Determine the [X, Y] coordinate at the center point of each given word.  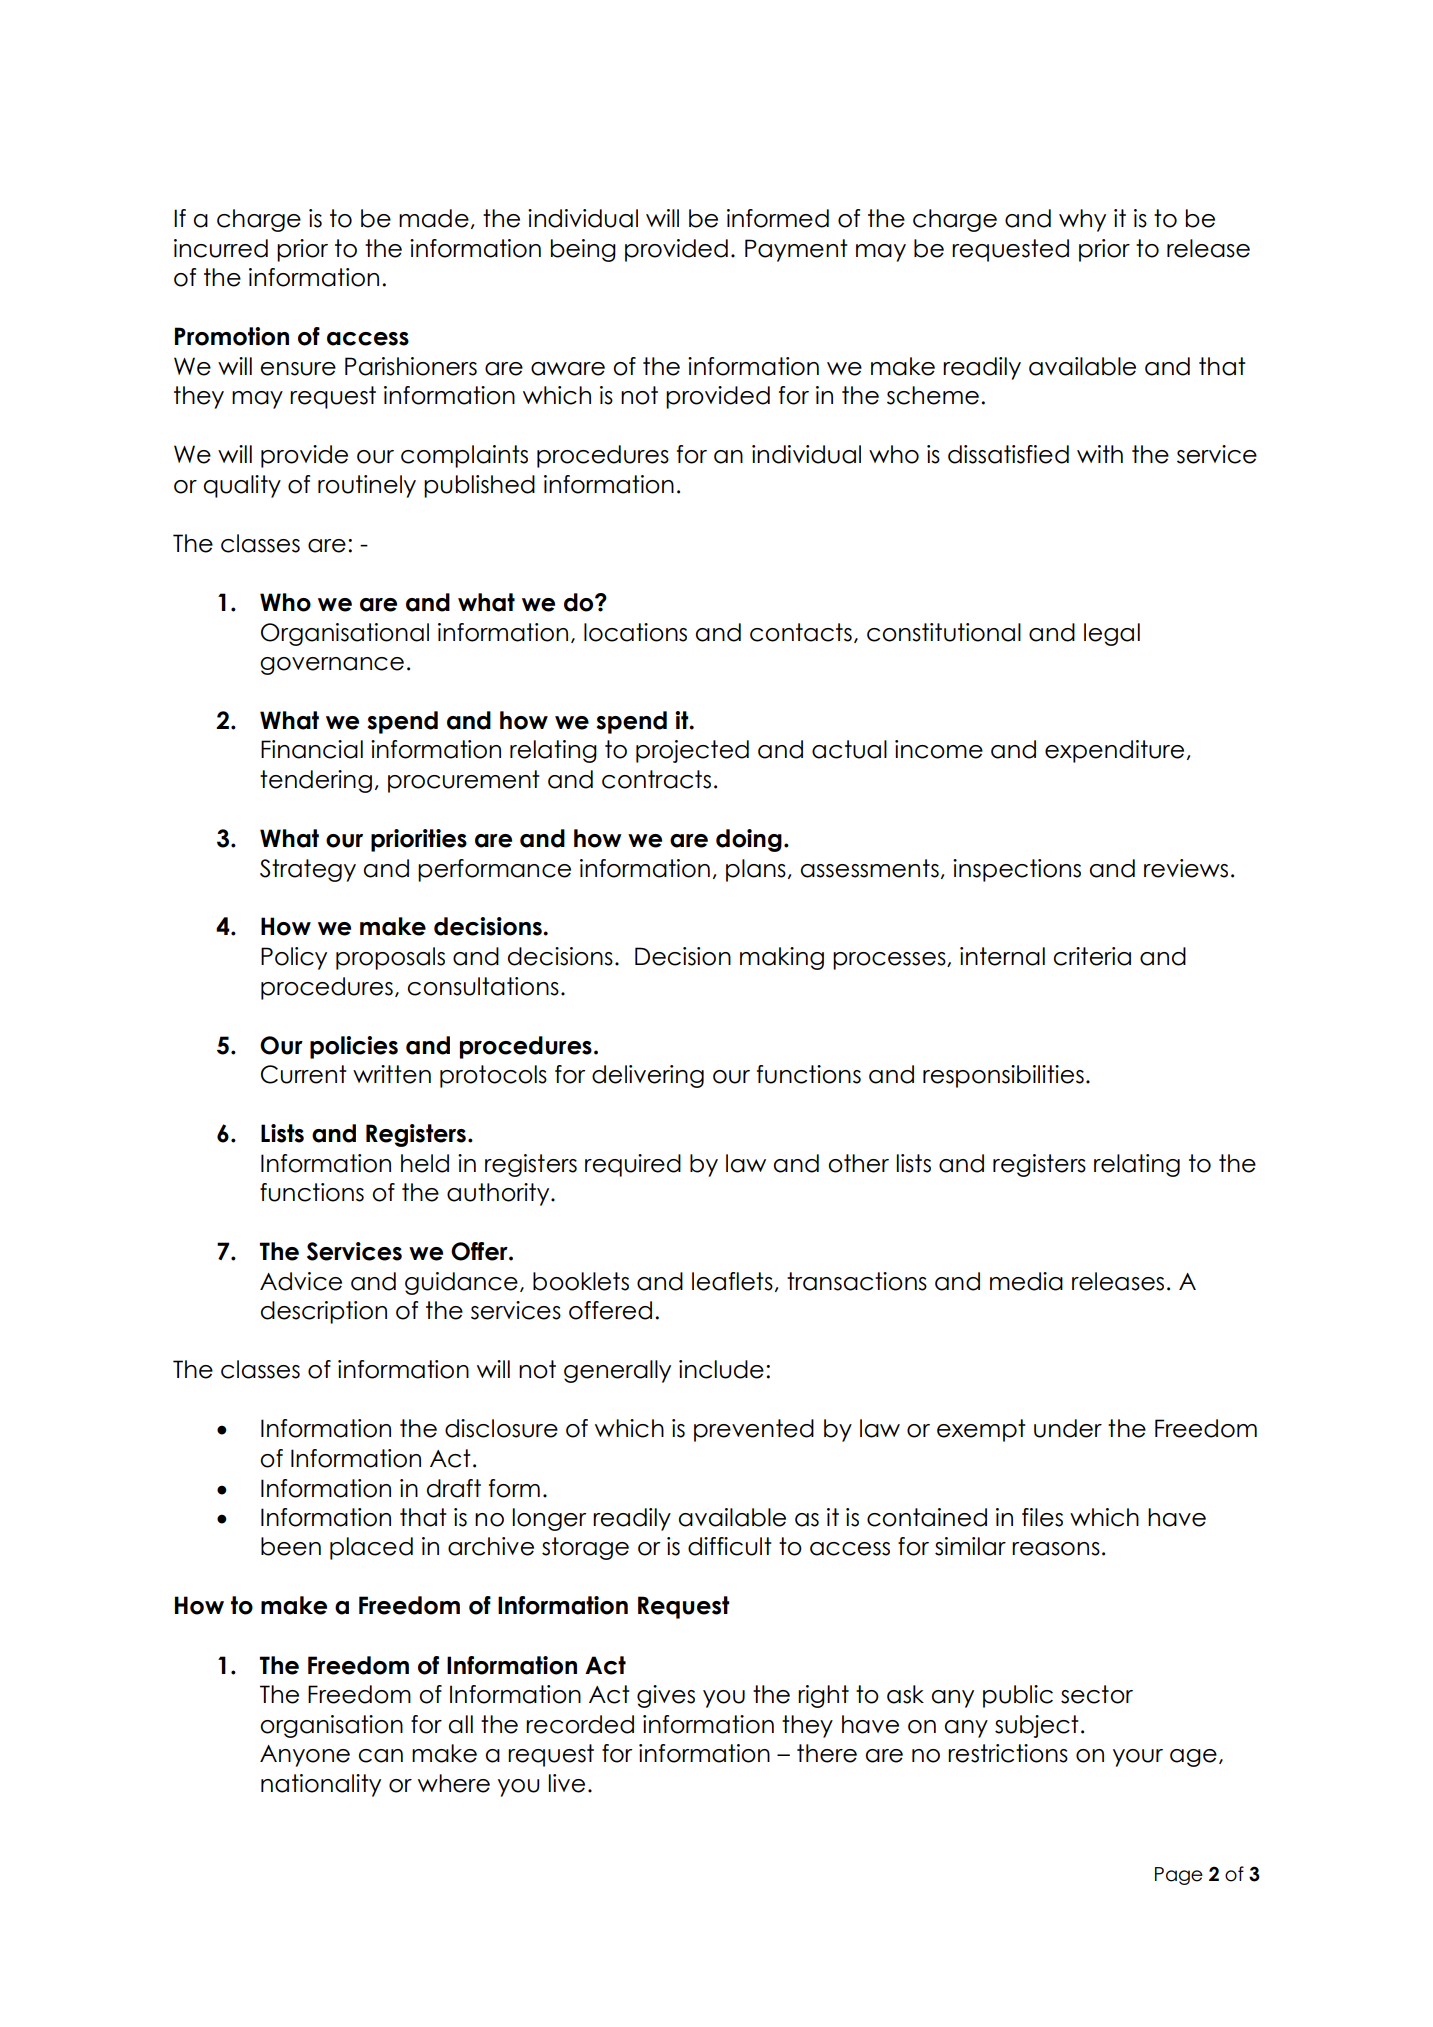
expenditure [1114, 751]
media [1026, 1281]
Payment [796, 250]
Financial [312, 749]
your [1138, 1758]
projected [692, 751]
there [827, 1753]
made [434, 218]
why [1082, 220]
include [721, 1369]
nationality [321, 1785]
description [324, 1312]
